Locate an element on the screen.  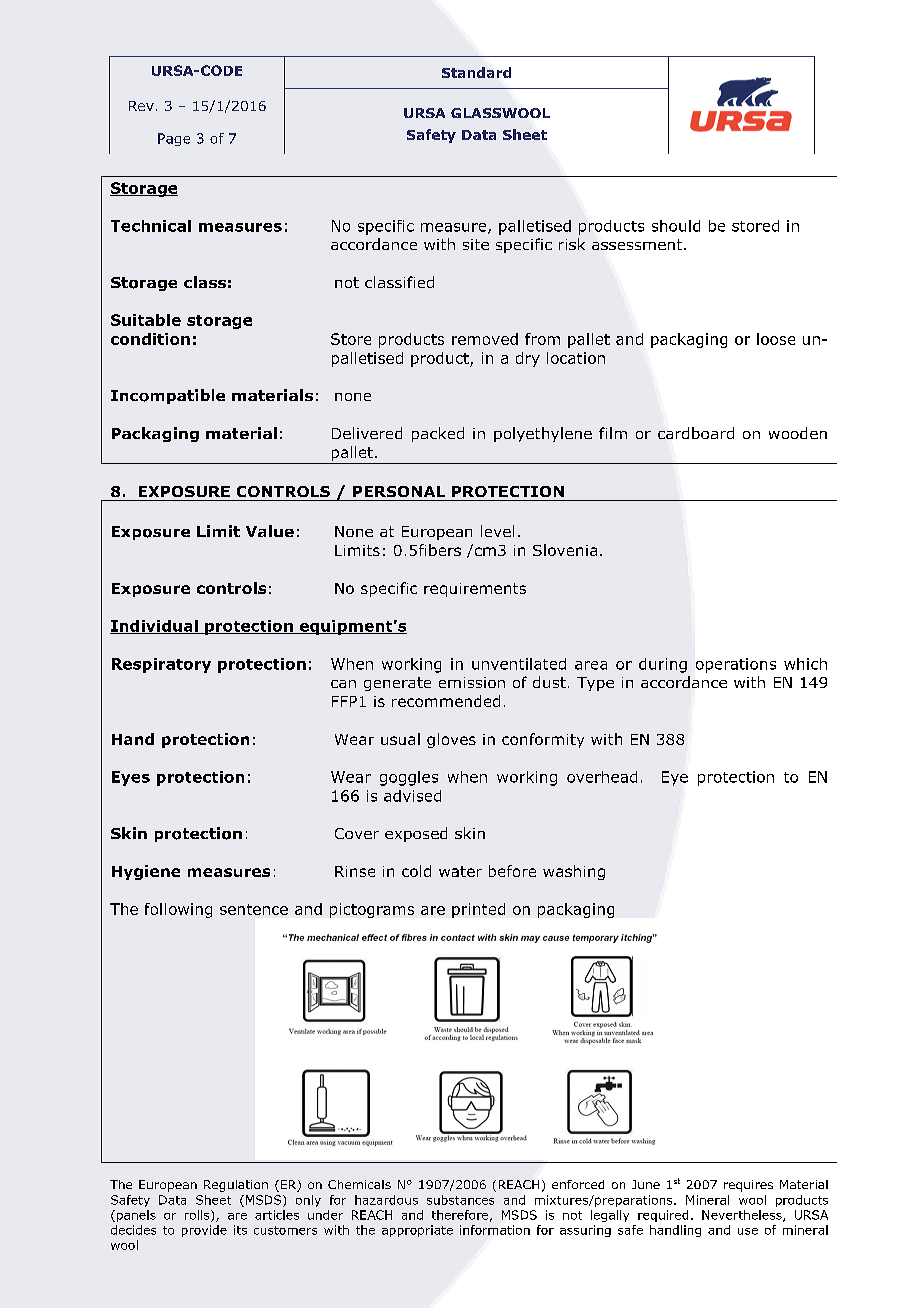
removed is located at coordinates (485, 339).
